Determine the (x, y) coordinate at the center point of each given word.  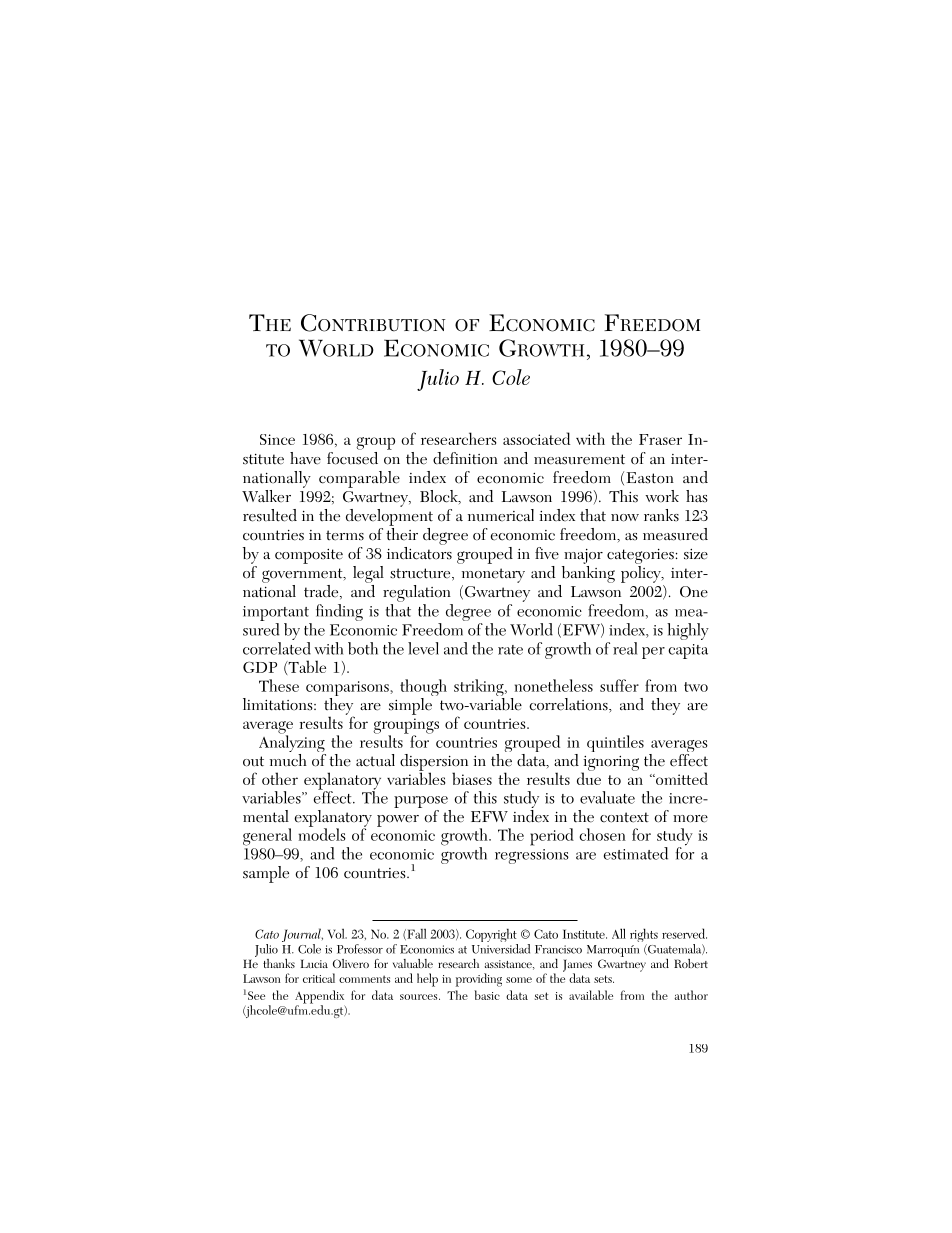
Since (277, 439)
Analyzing (292, 744)
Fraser (660, 439)
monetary (493, 575)
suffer (619, 685)
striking (480, 689)
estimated (636, 853)
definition (465, 458)
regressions (532, 856)
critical (319, 978)
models (322, 833)
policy (642, 574)
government (303, 575)
